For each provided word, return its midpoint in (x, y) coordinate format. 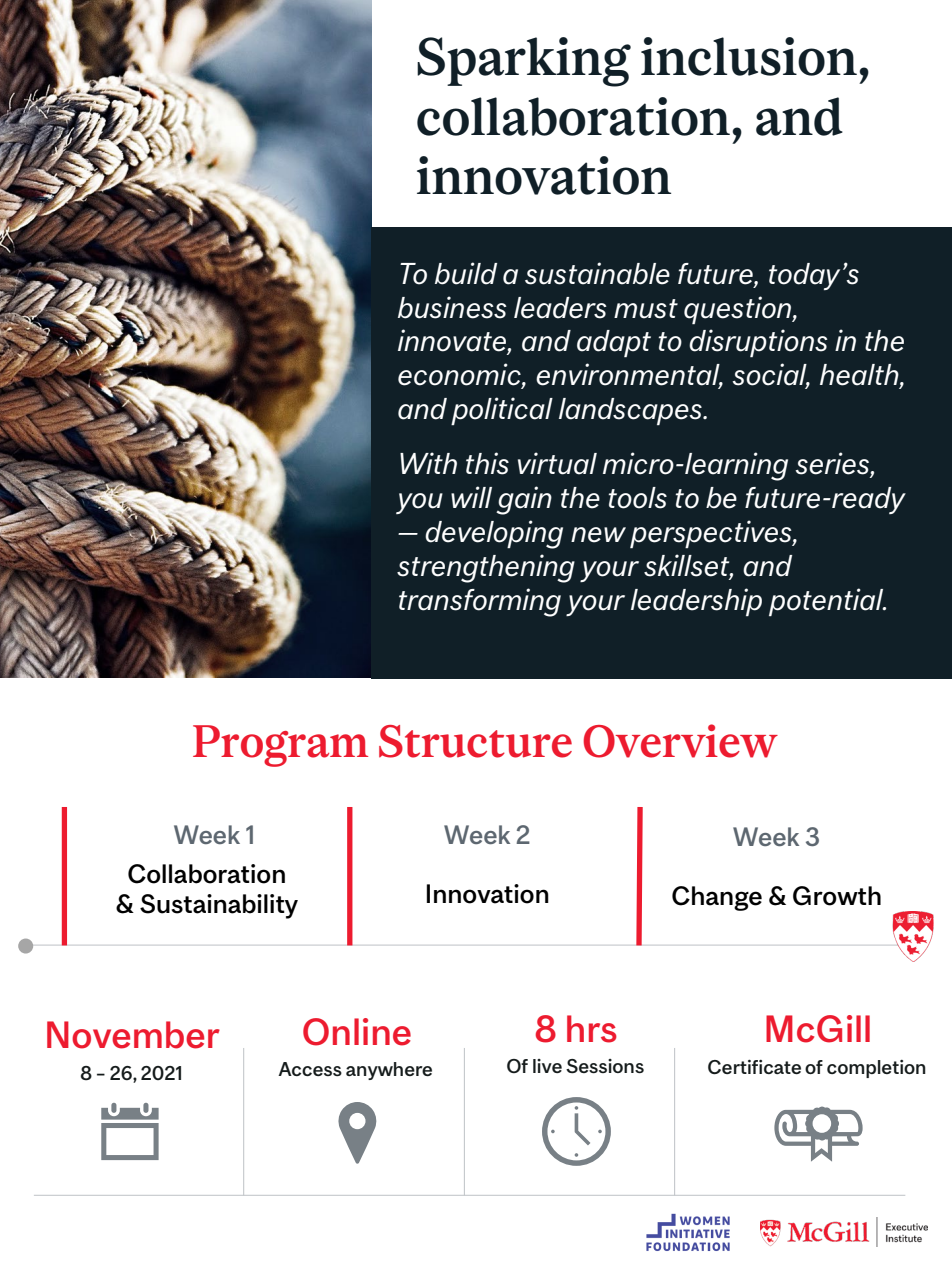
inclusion (749, 56)
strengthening (486, 568)
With (428, 463)
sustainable (597, 273)
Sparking (524, 62)
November (133, 1035)
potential (827, 602)
